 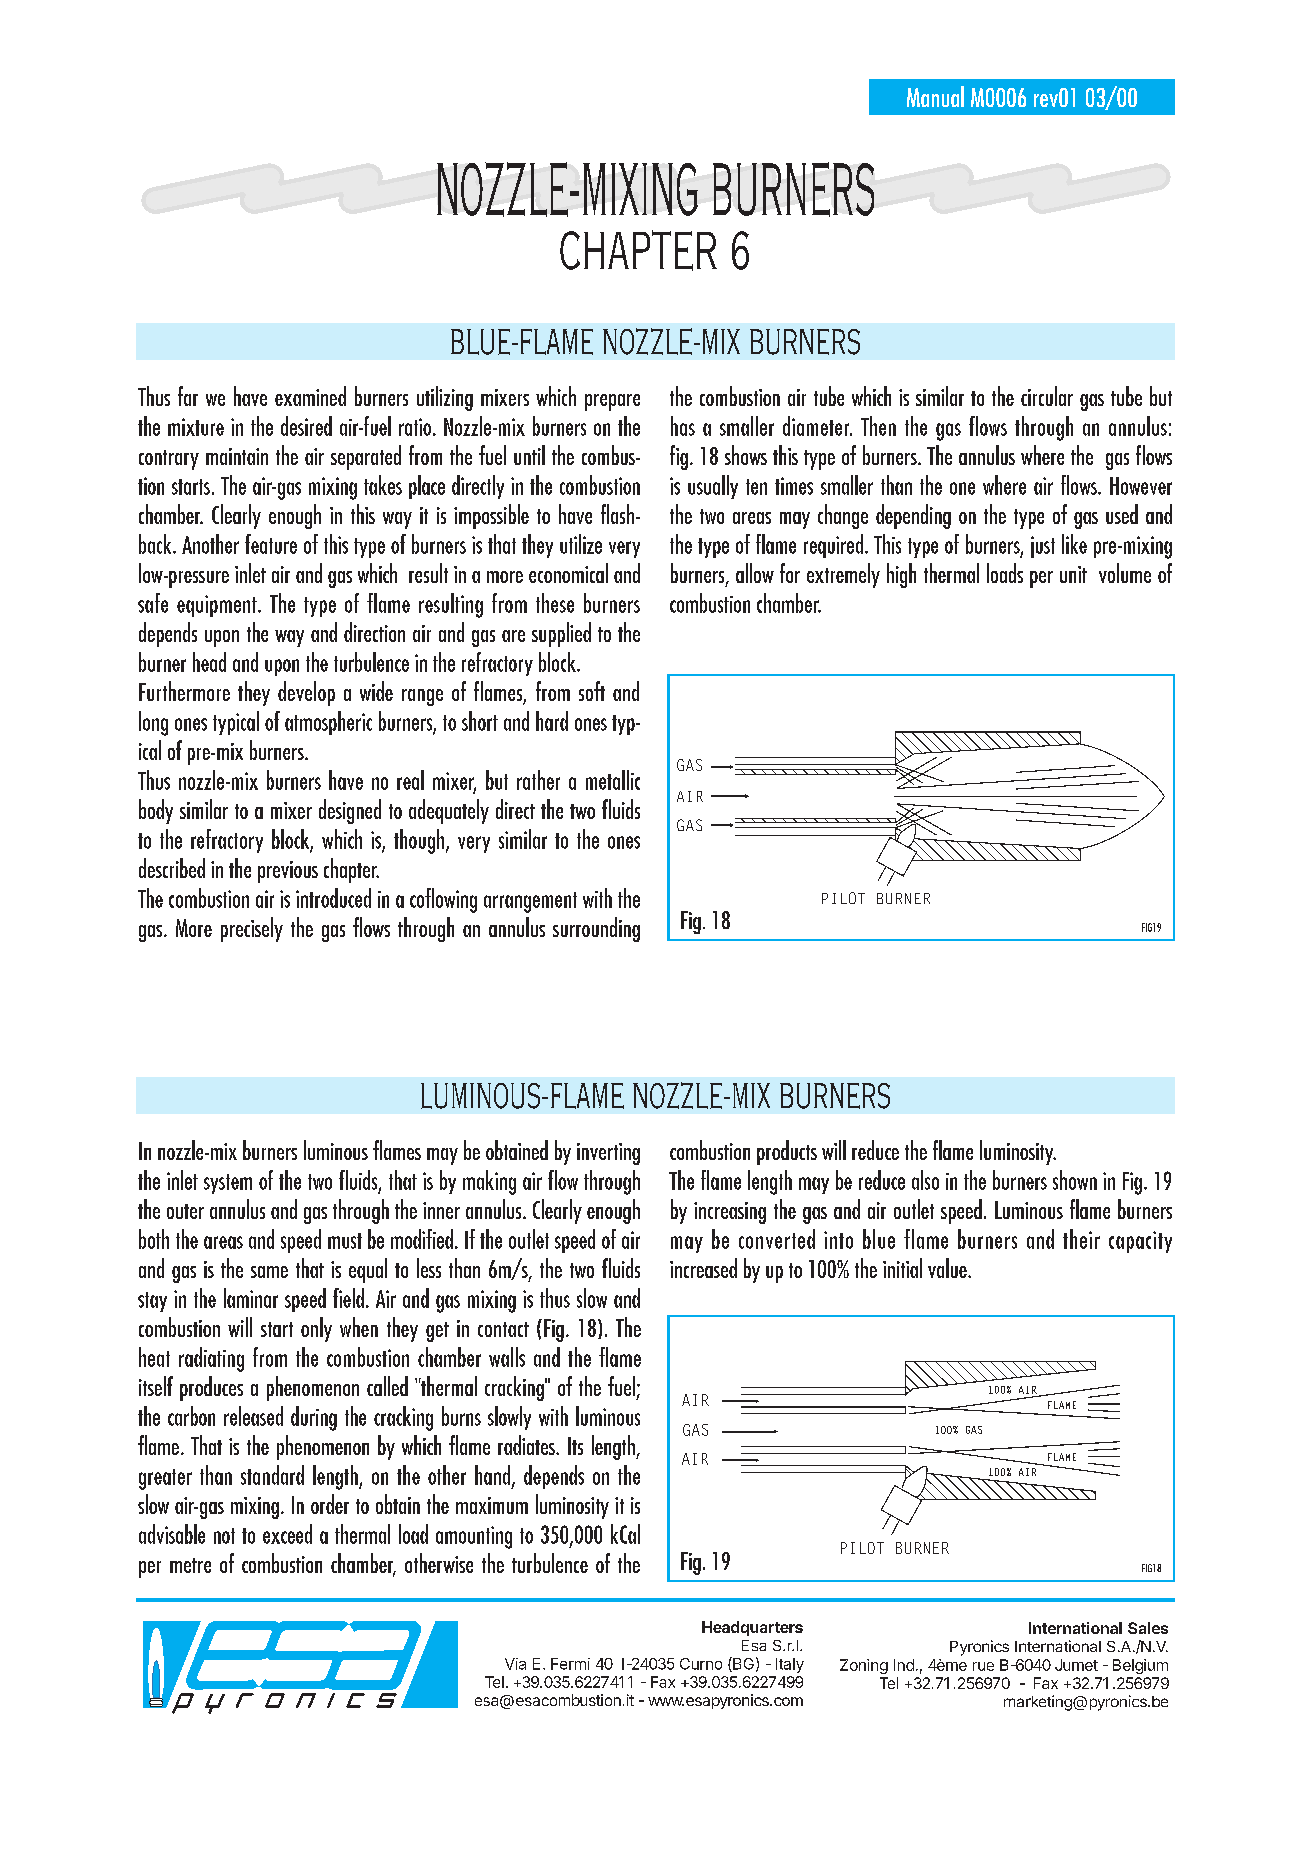 I want to click on shown, so click(x=1075, y=1180).
